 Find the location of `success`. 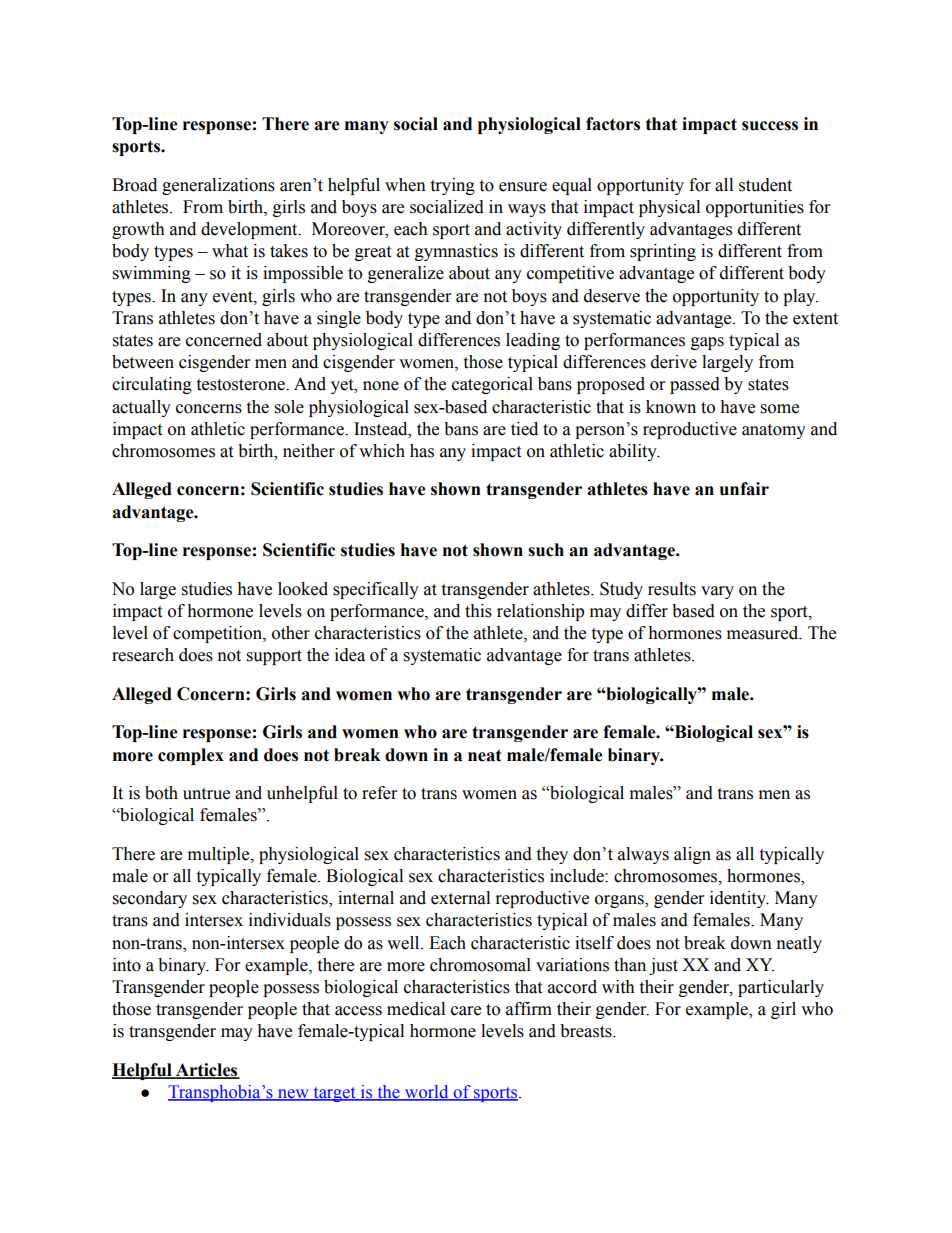

success is located at coordinates (770, 126).
